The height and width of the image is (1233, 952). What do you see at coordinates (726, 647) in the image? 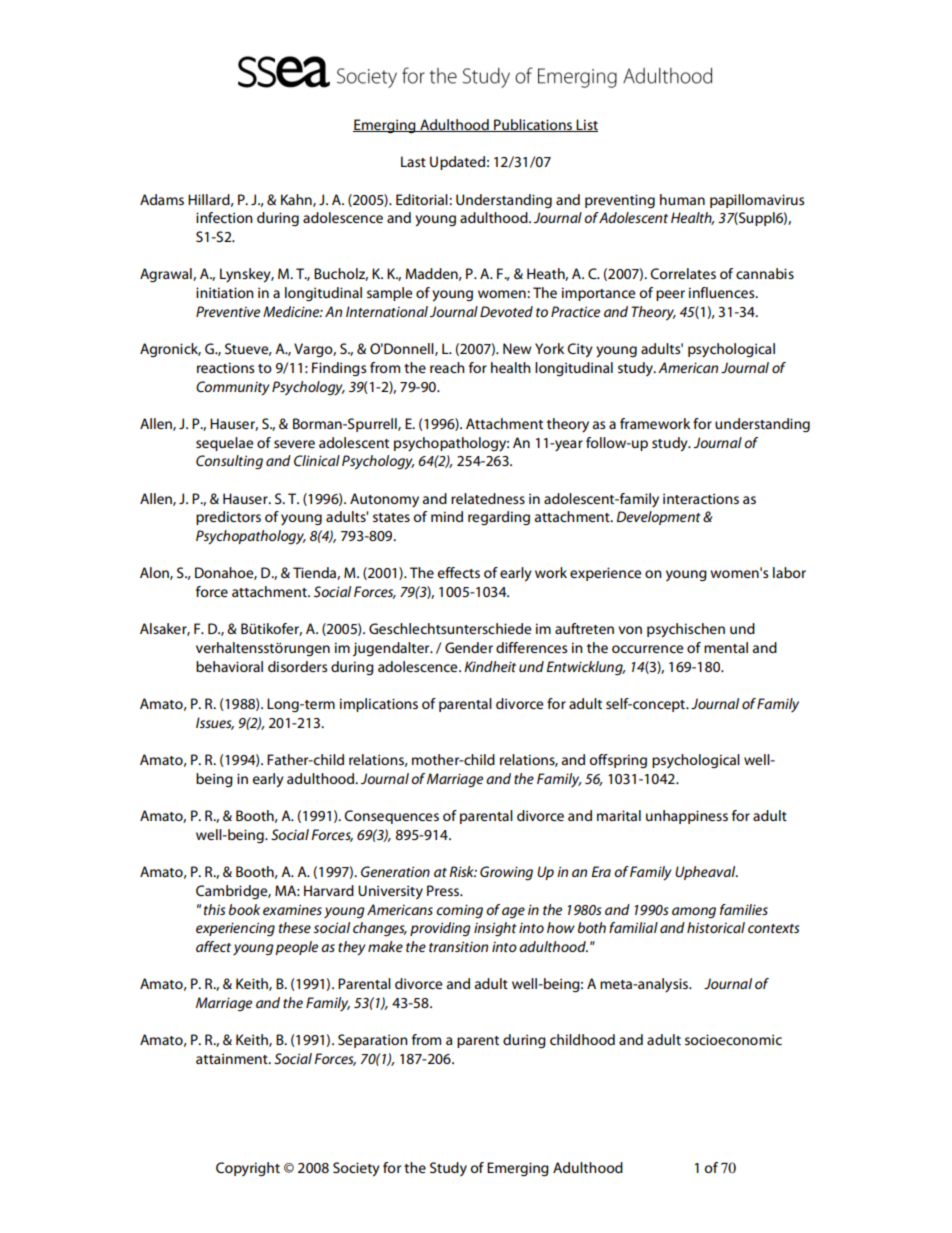
I see `mental` at bounding box center [726, 647].
